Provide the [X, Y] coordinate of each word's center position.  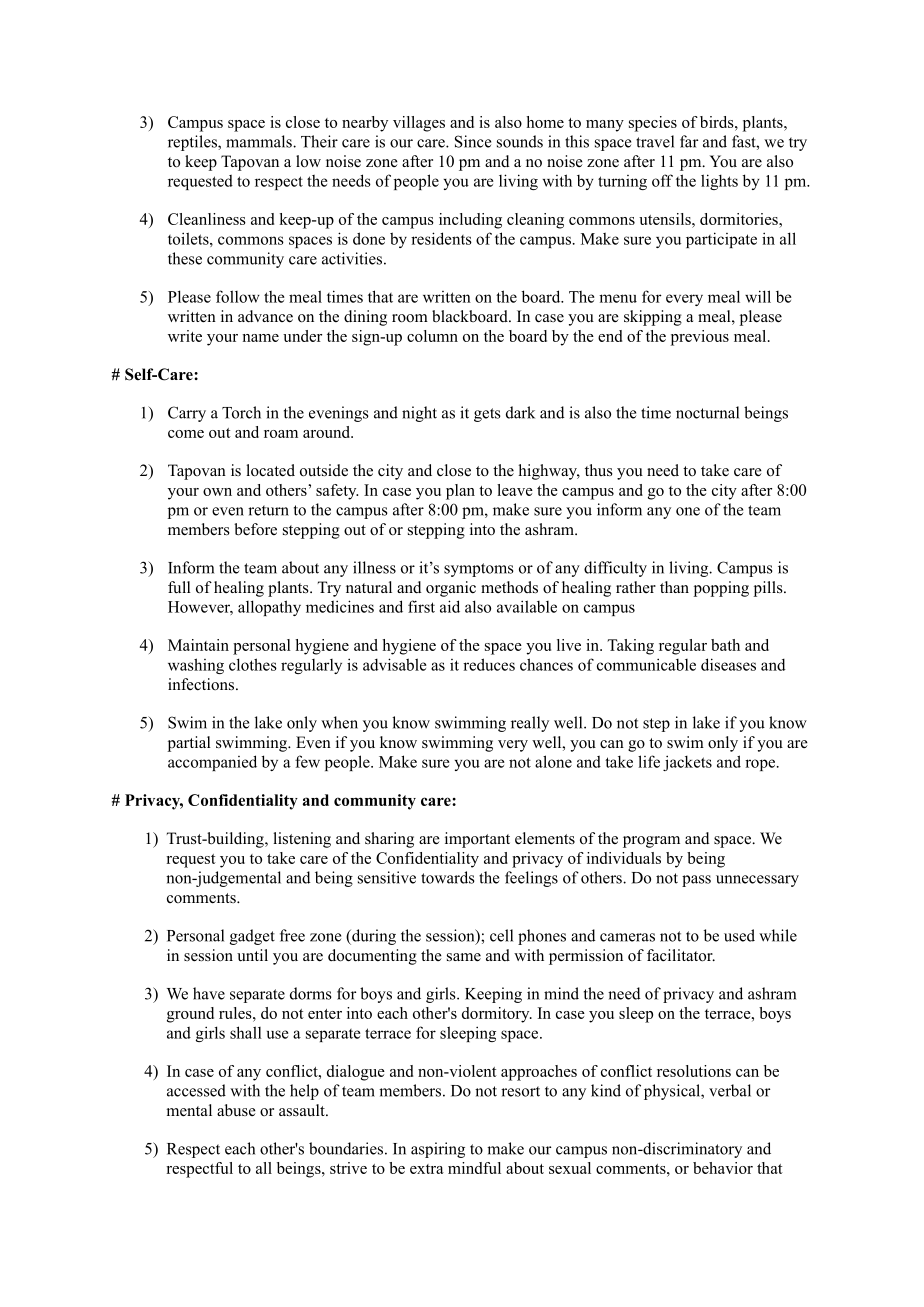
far [689, 141]
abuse [236, 1110]
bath [725, 645]
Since [473, 141]
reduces [489, 664]
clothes [253, 664]
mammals [260, 141]
